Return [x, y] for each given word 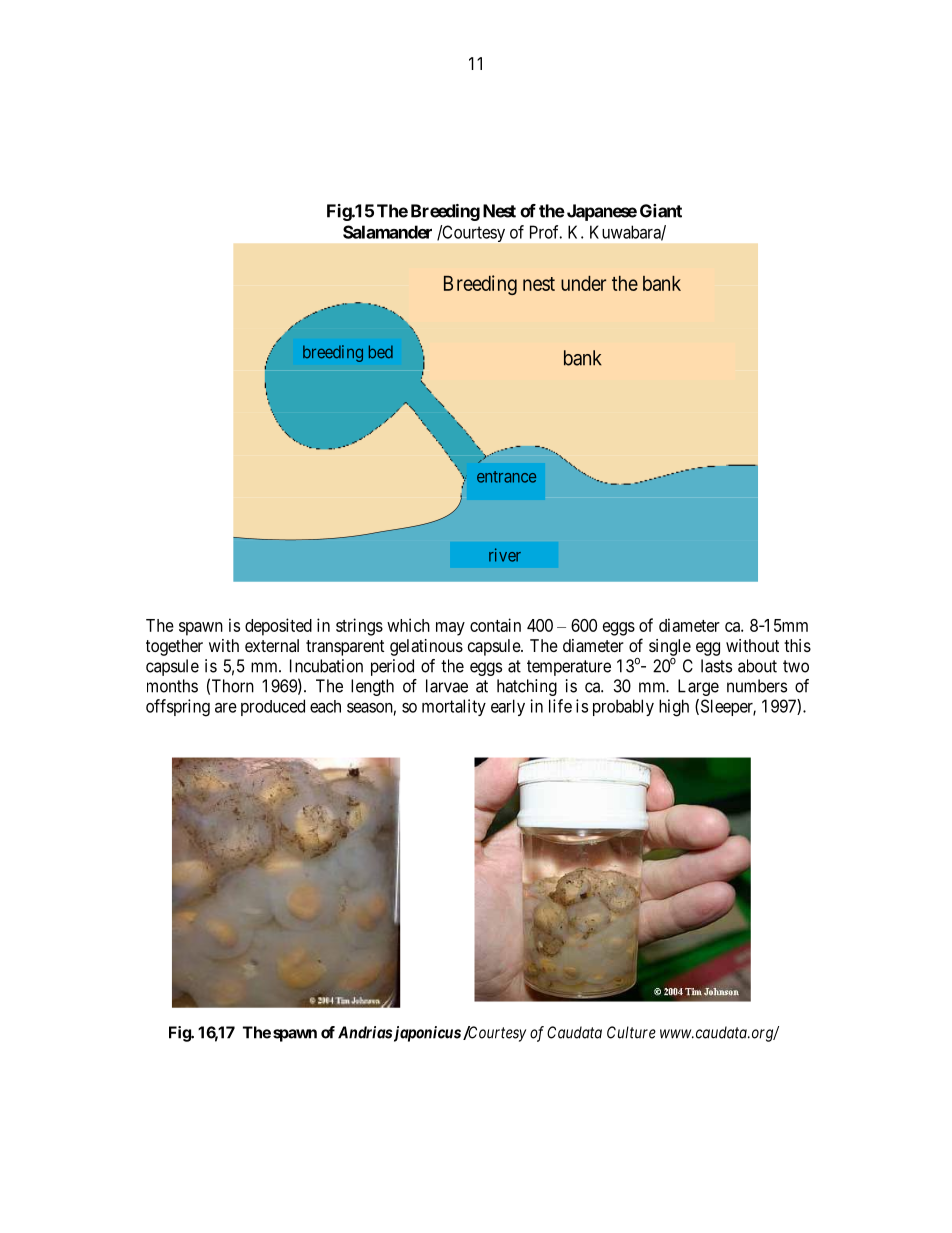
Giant [661, 211]
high [674, 708]
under [583, 283]
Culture [631, 1032]
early [508, 707]
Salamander [387, 232]
